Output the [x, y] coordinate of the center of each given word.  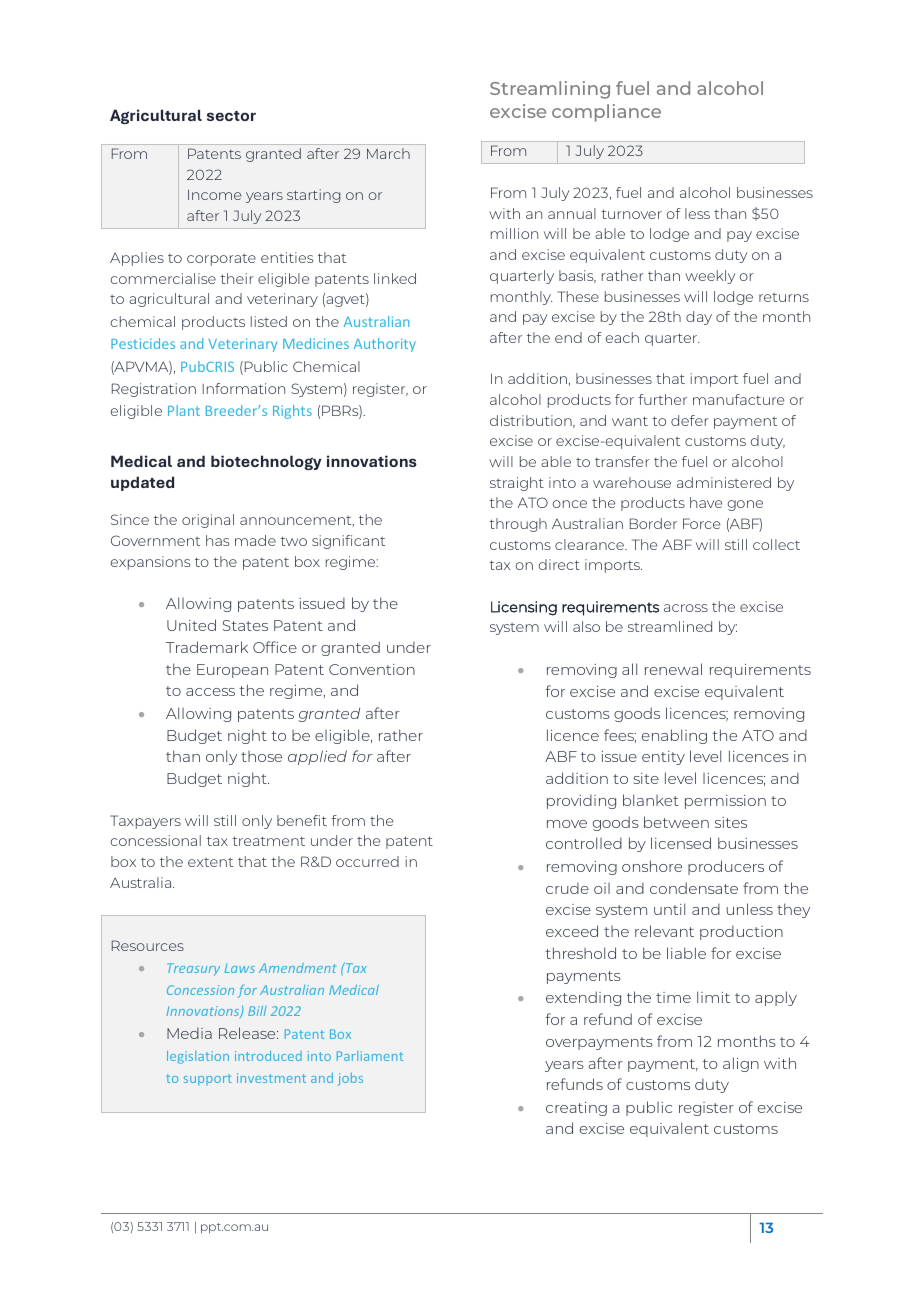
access [210, 692]
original [208, 521]
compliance [606, 113]
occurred [367, 861]
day [699, 318]
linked [395, 278]
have [706, 502]
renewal [673, 669]
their [237, 278]
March [388, 153]
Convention [372, 669]
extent [210, 862]
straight [517, 484]
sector [231, 116]
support [208, 1080]
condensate [694, 888]
